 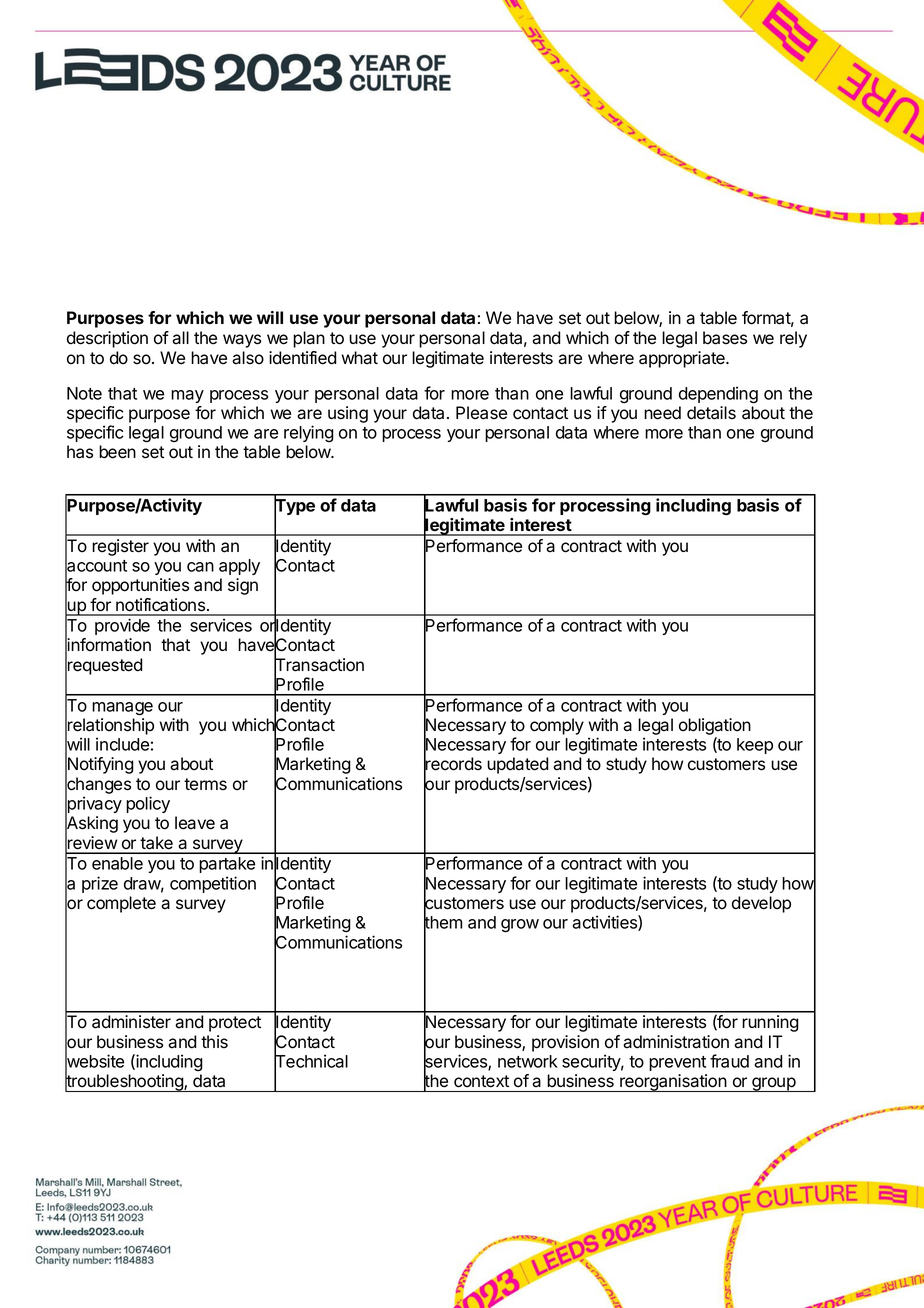 What do you see at coordinates (683, 359) in the screenshot?
I see `appropriate` at bounding box center [683, 359].
